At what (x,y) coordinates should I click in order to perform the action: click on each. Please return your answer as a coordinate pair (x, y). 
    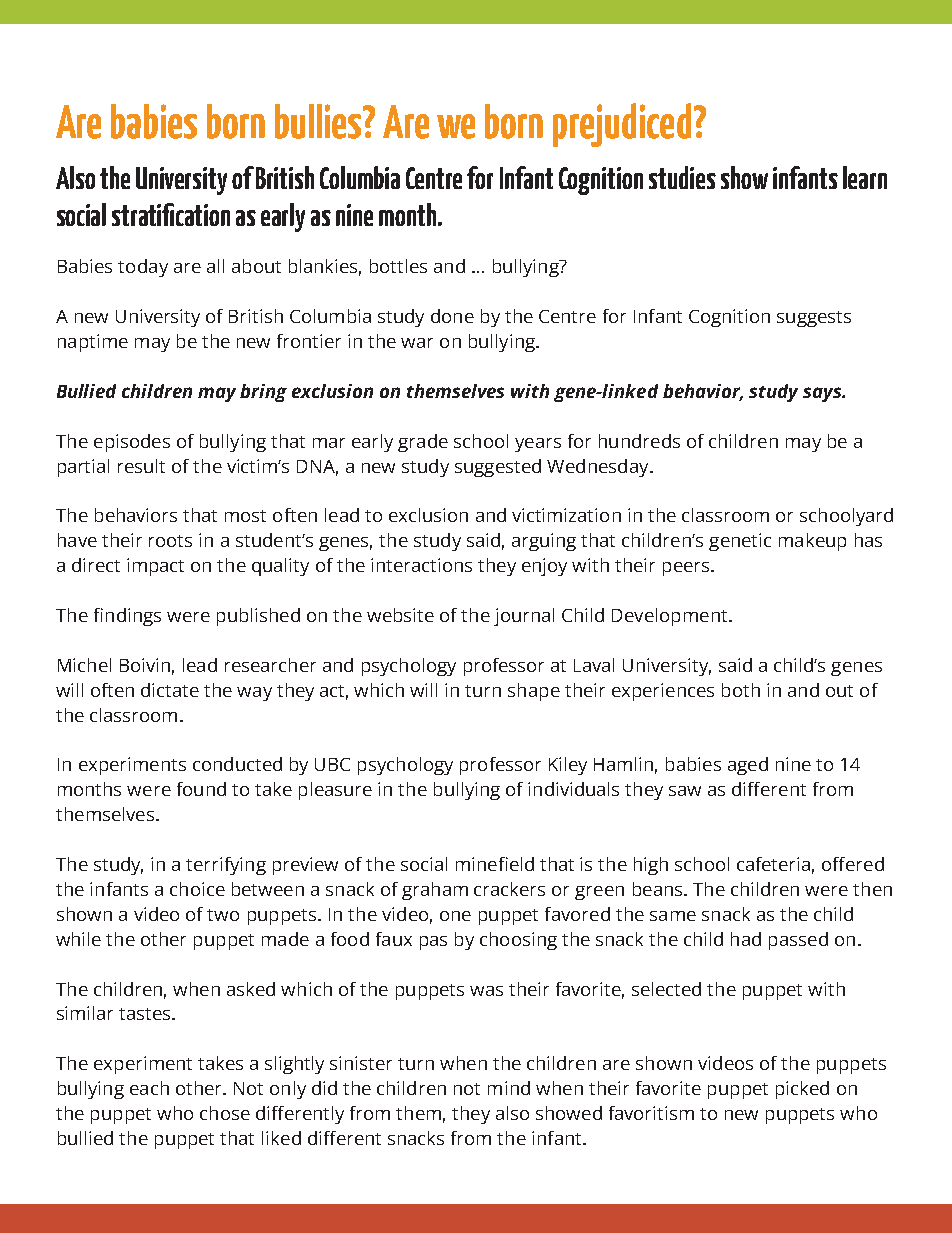
    Looking at the image, I should click on (149, 1088).
